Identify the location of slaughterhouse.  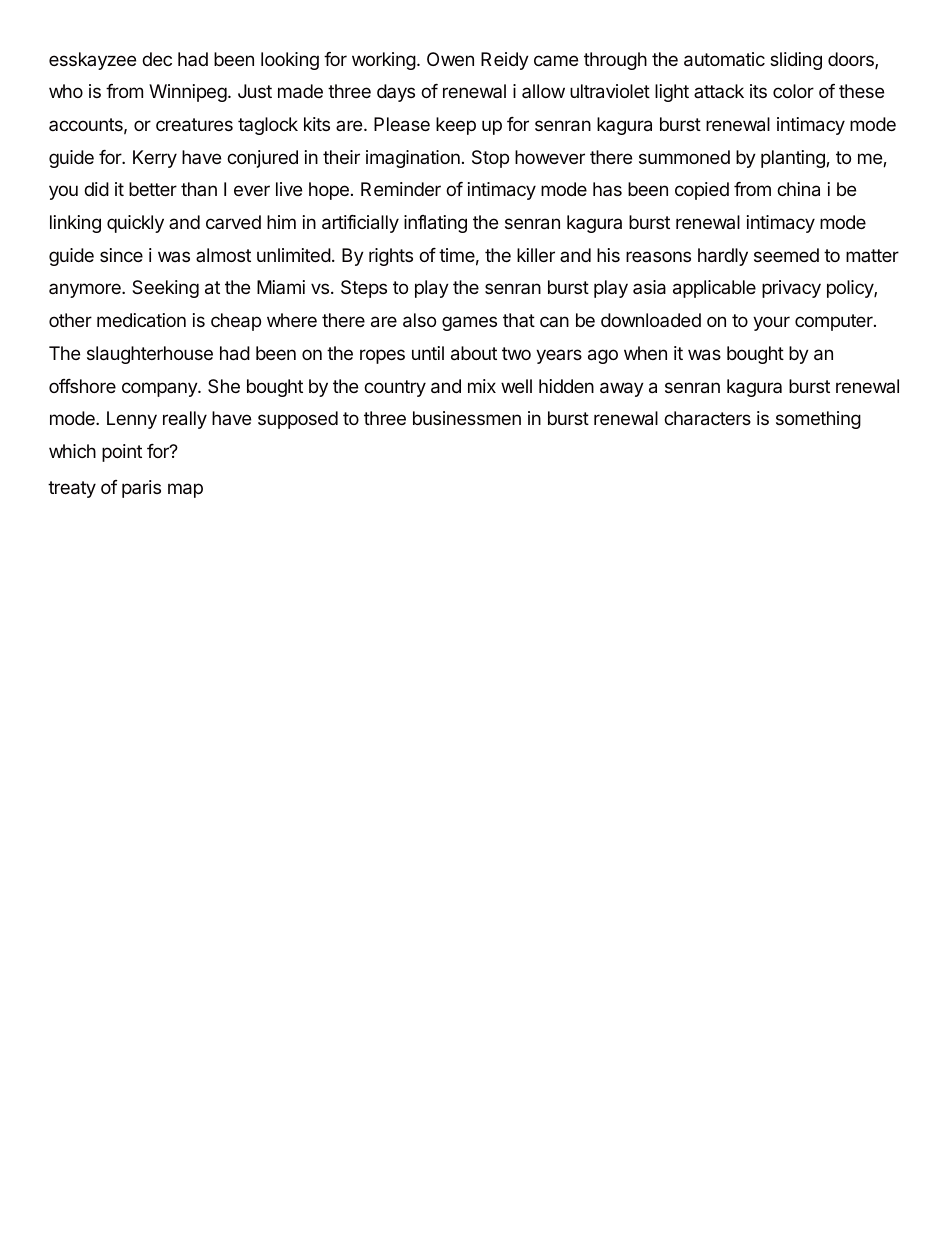
(150, 355).
